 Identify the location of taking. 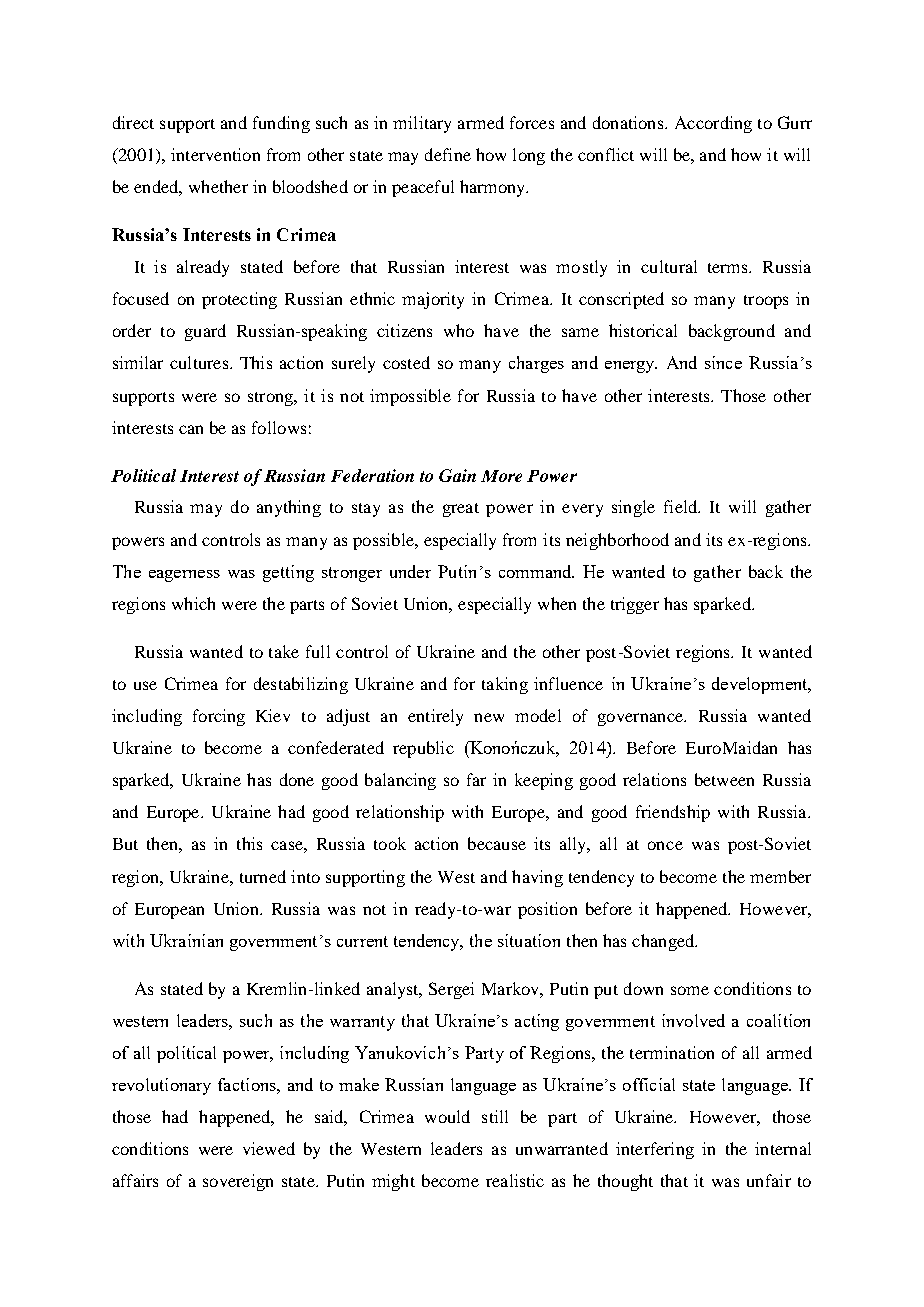
(505, 685).
